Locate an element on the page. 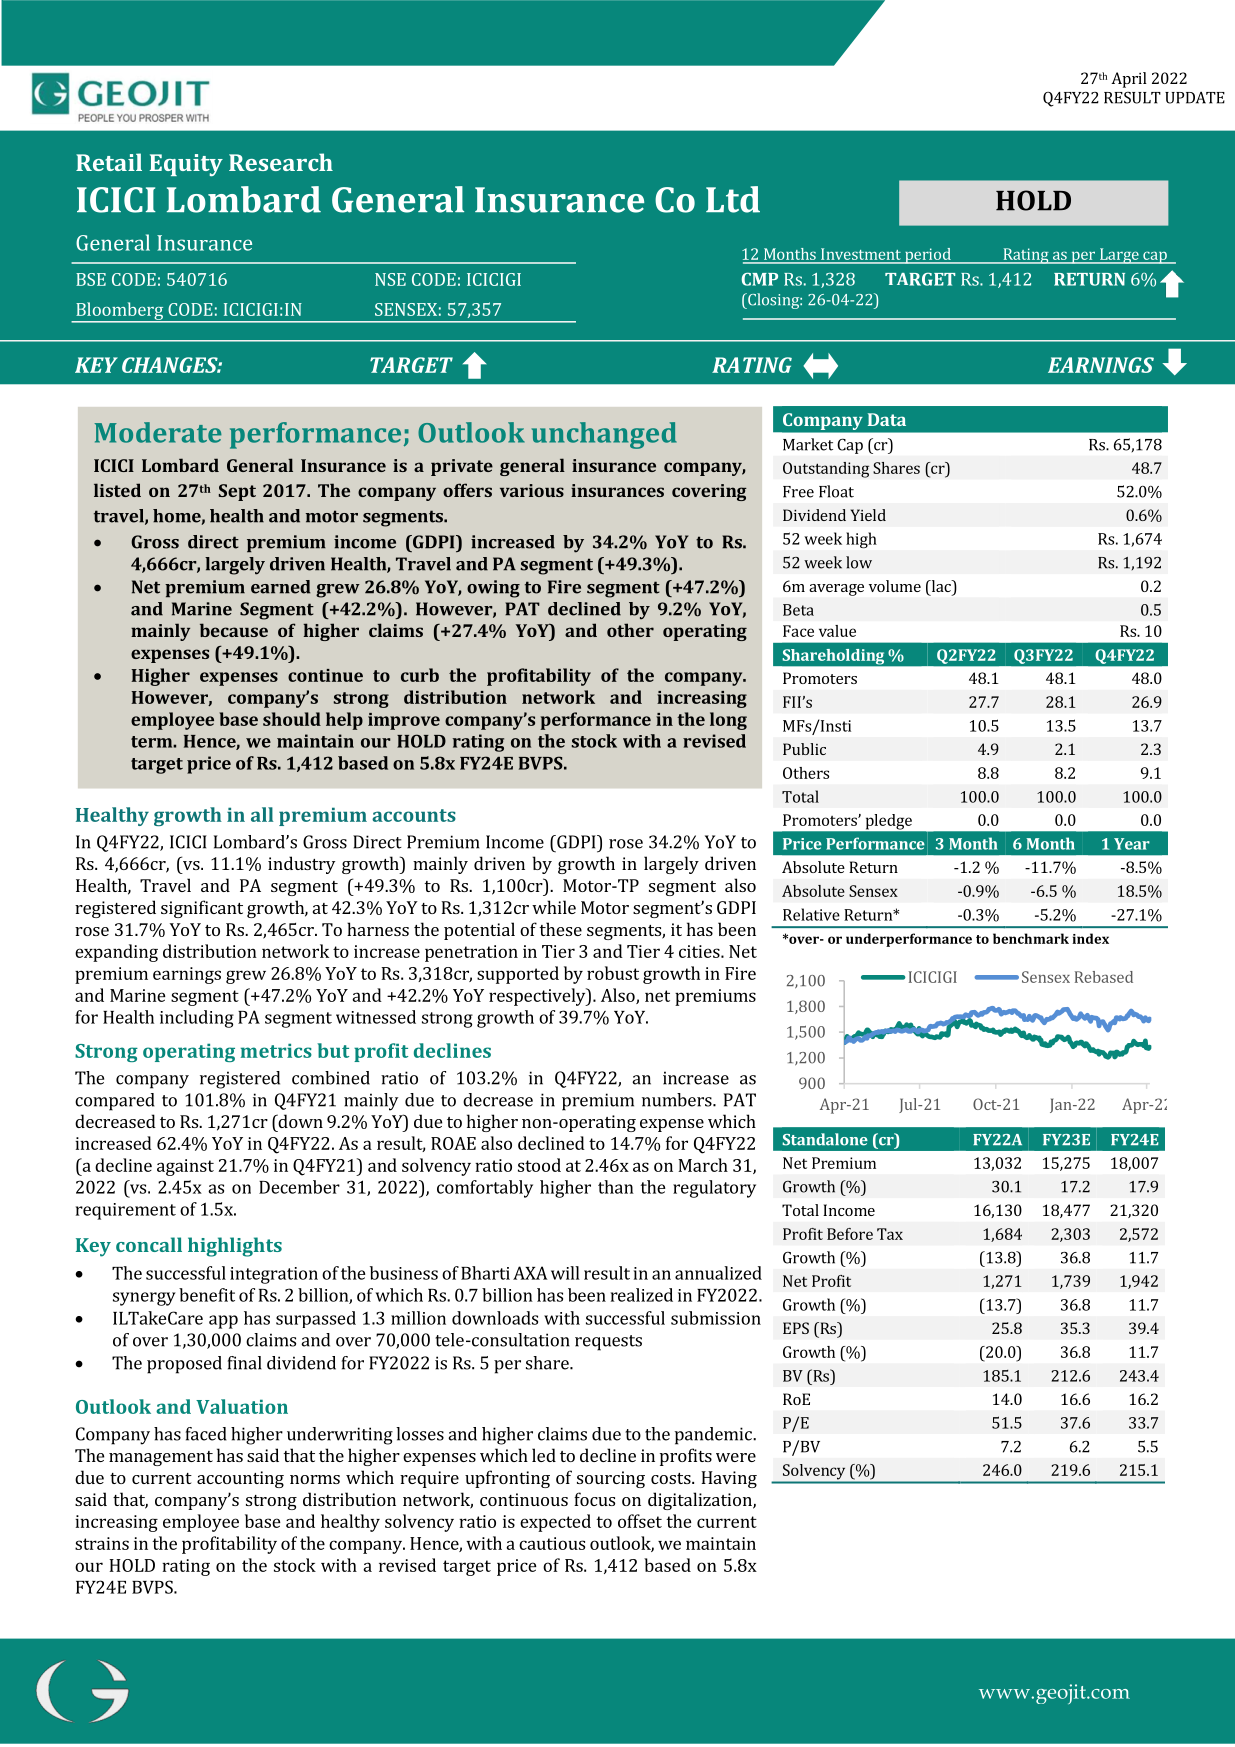  Year is located at coordinates (1132, 844).
